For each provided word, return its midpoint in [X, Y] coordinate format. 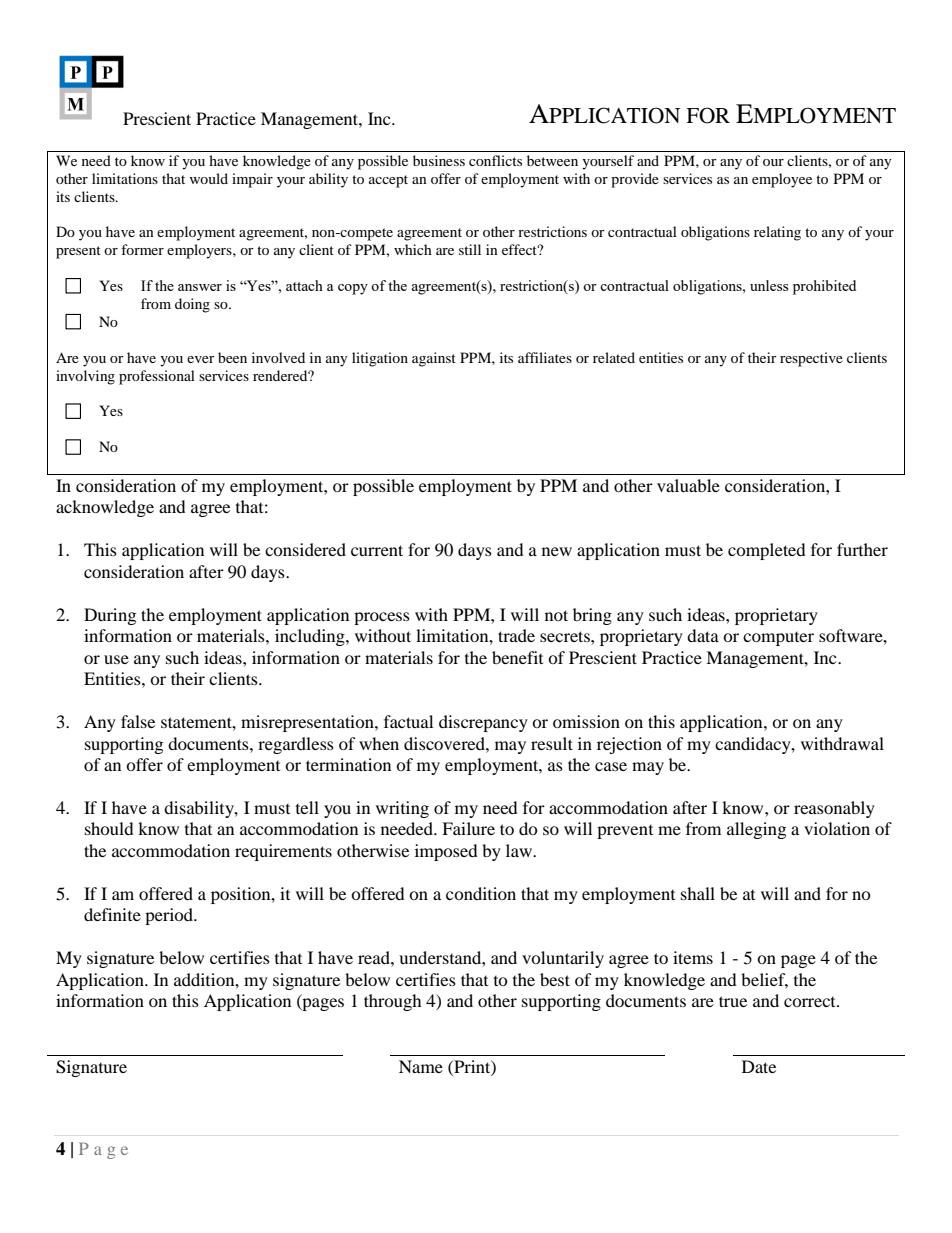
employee [782, 180]
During [110, 616]
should [109, 828]
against [434, 359]
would [208, 178]
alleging [756, 830]
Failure [468, 828]
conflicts [495, 160]
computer [778, 639]
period [170, 916]
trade [516, 635]
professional [157, 377]
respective [811, 359]
